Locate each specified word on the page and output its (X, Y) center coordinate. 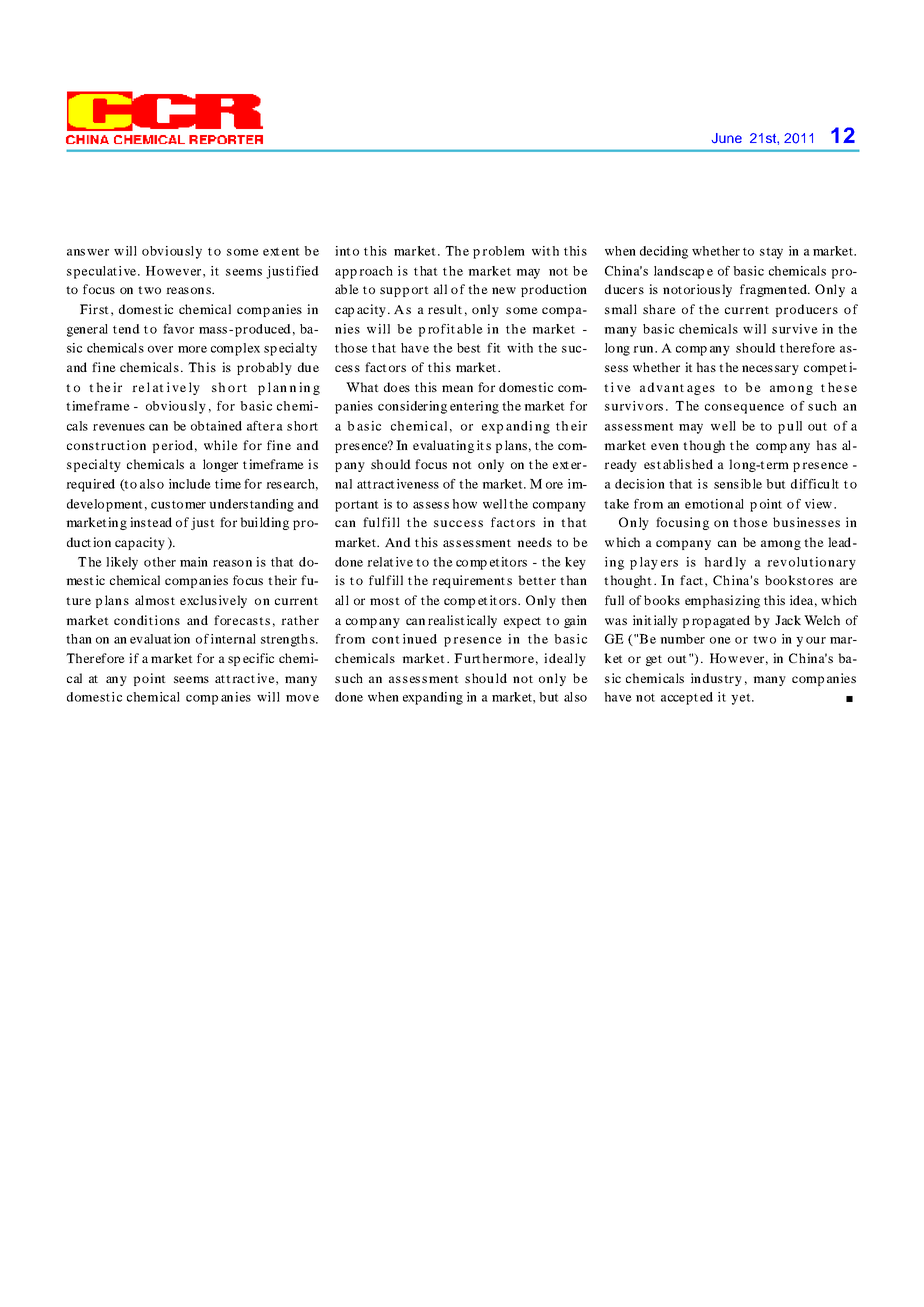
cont (386, 639)
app (346, 274)
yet (742, 699)
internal (233, 639)
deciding (664, 252)
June (727, 138)
